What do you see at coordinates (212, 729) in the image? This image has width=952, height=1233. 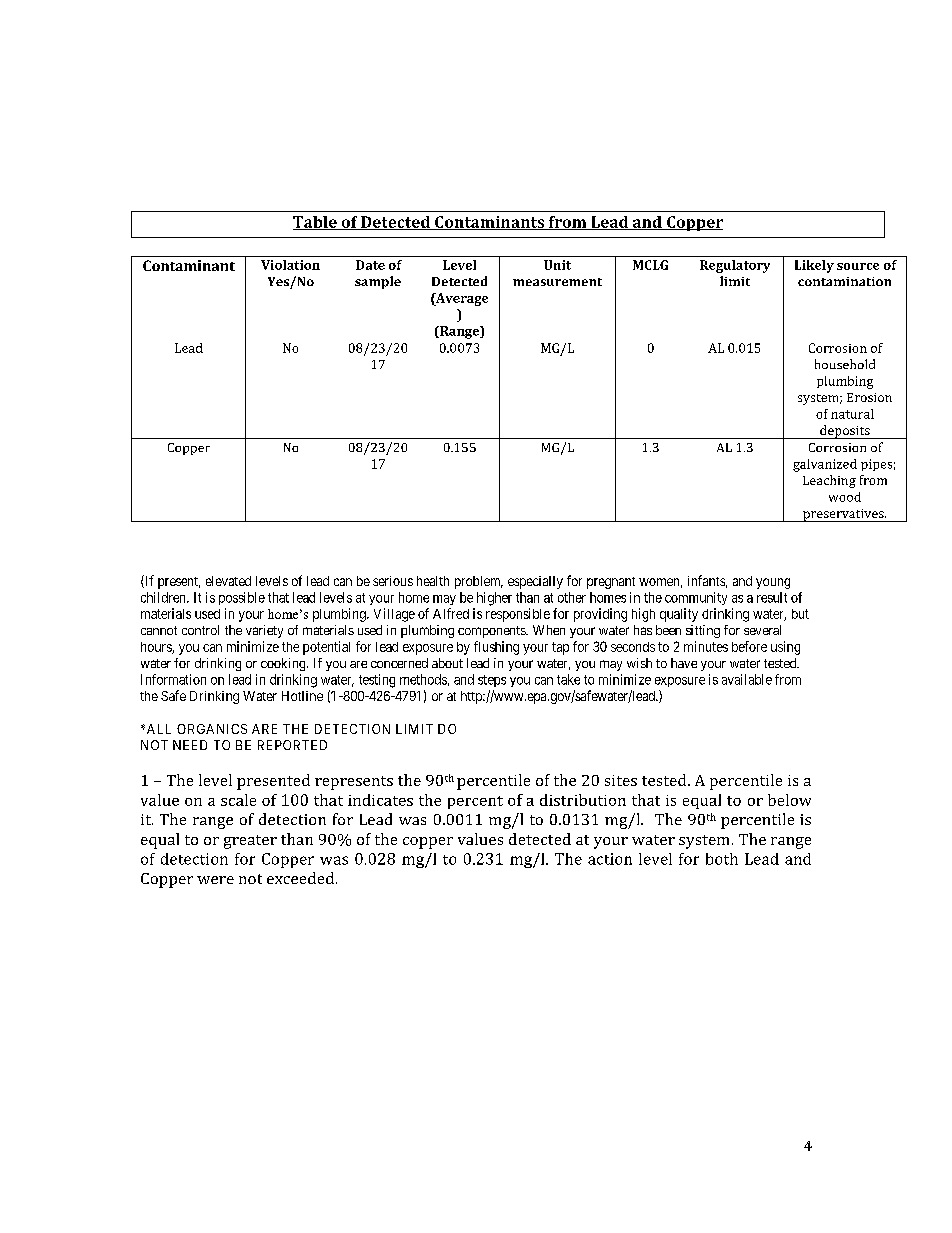 I see `ORGANICS` at bounding box center [212, 729].
